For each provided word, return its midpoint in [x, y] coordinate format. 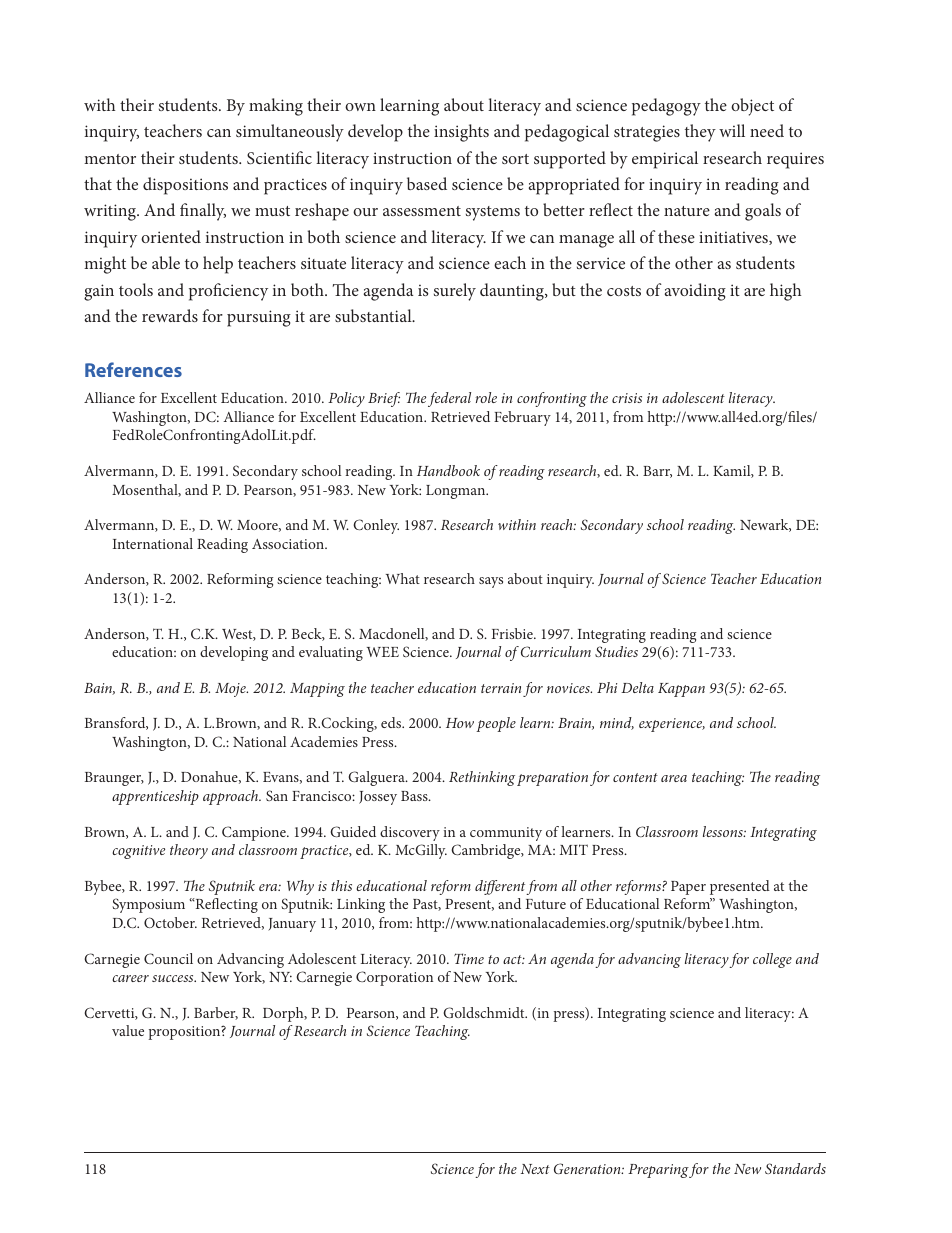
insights [461, 133]
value [128, 1030]
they [700, 133]
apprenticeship [155, 797]
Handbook [448, 470]
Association [289, 544]
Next [535, 1169]
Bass [415, 796]
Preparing [658, 1171]
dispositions [185, 186]
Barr [657, 472]
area [674, 778]
